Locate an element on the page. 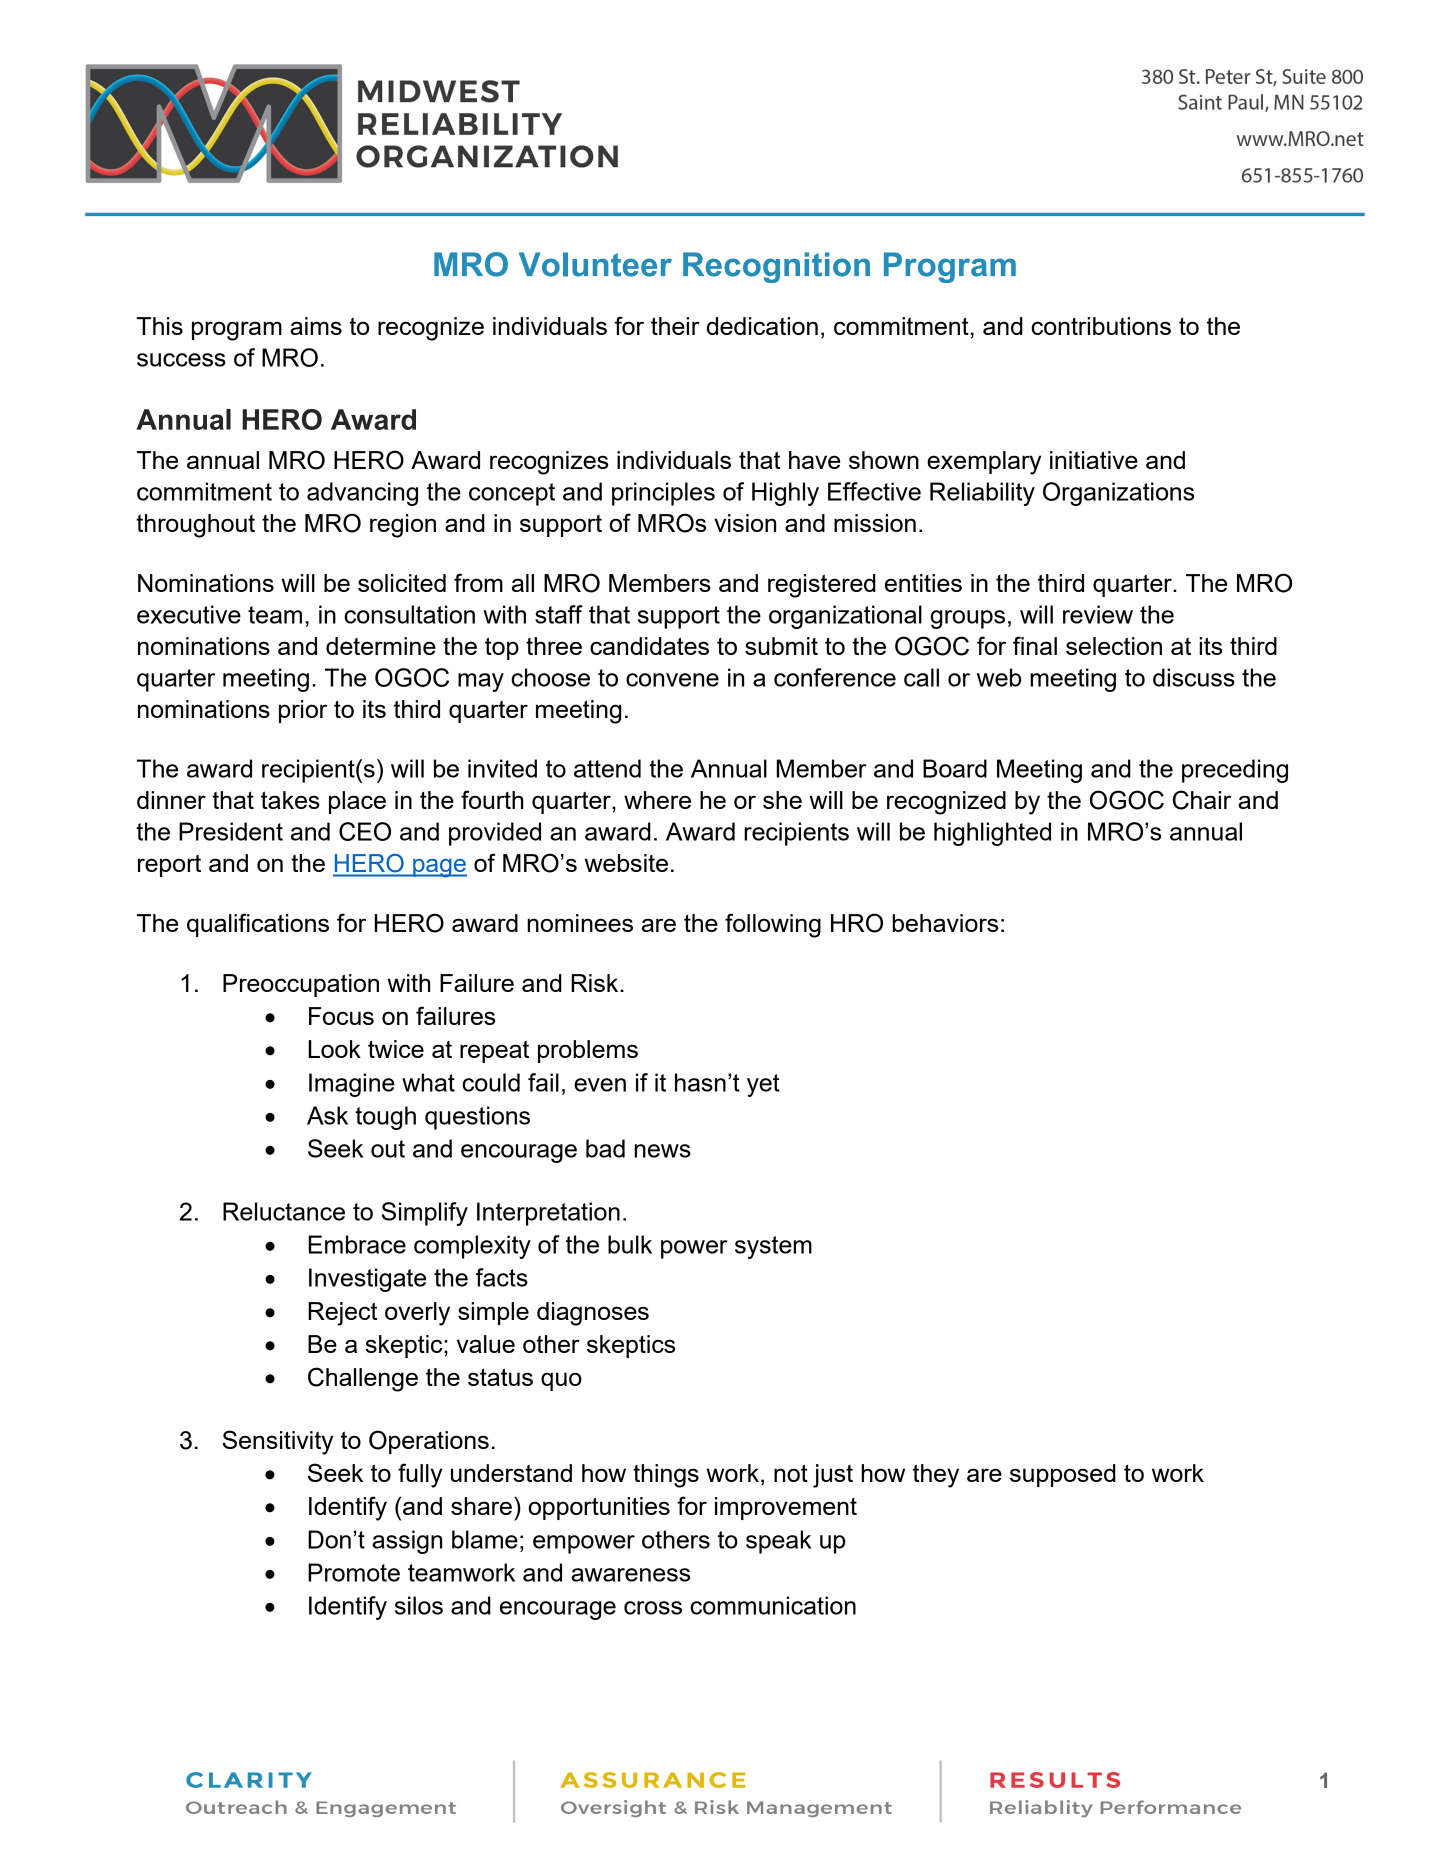 The image size is (1450, 1876). contributions is located at coordinates (1101, 326).
